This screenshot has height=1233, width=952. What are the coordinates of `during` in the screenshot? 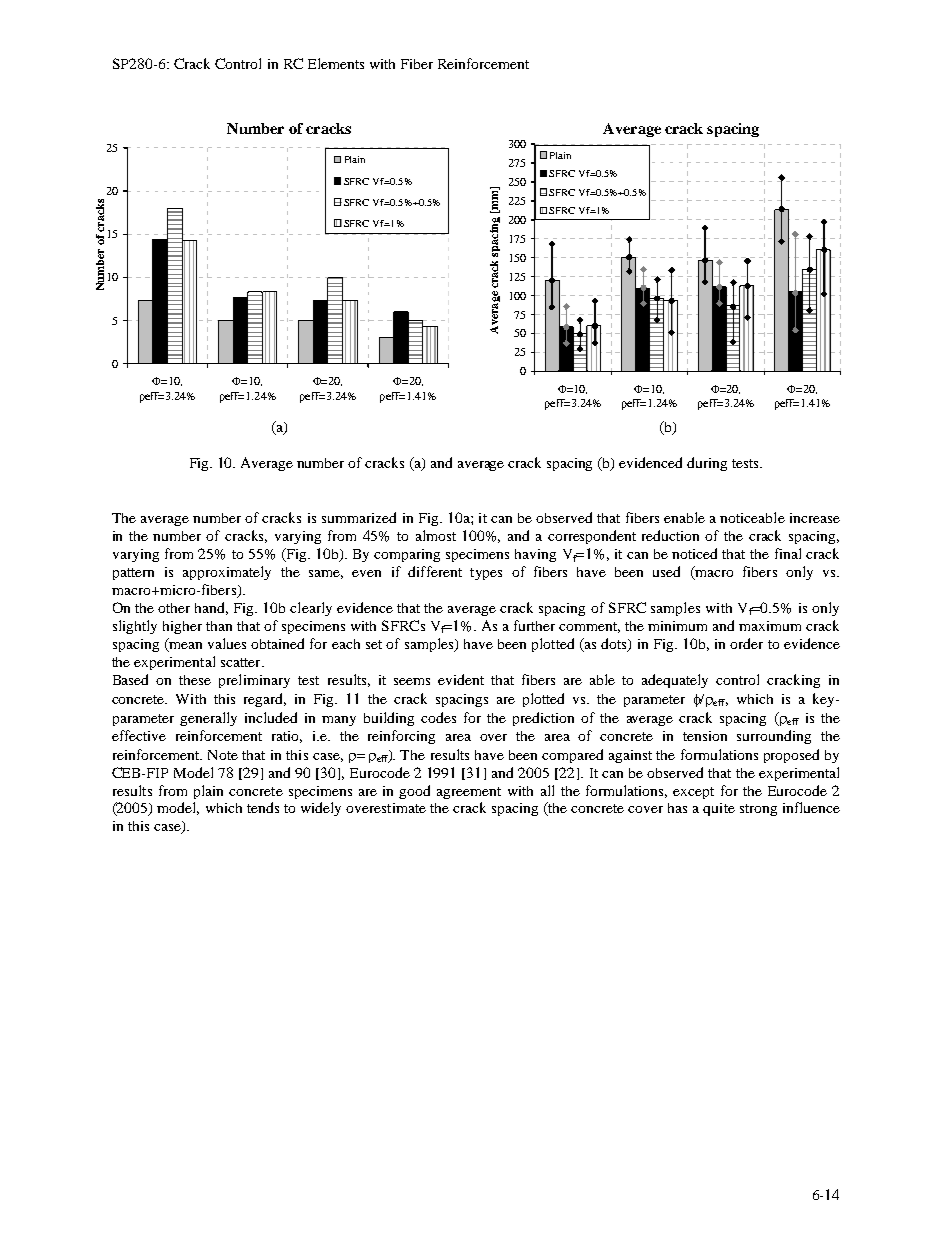 It's located at (707, 464).
